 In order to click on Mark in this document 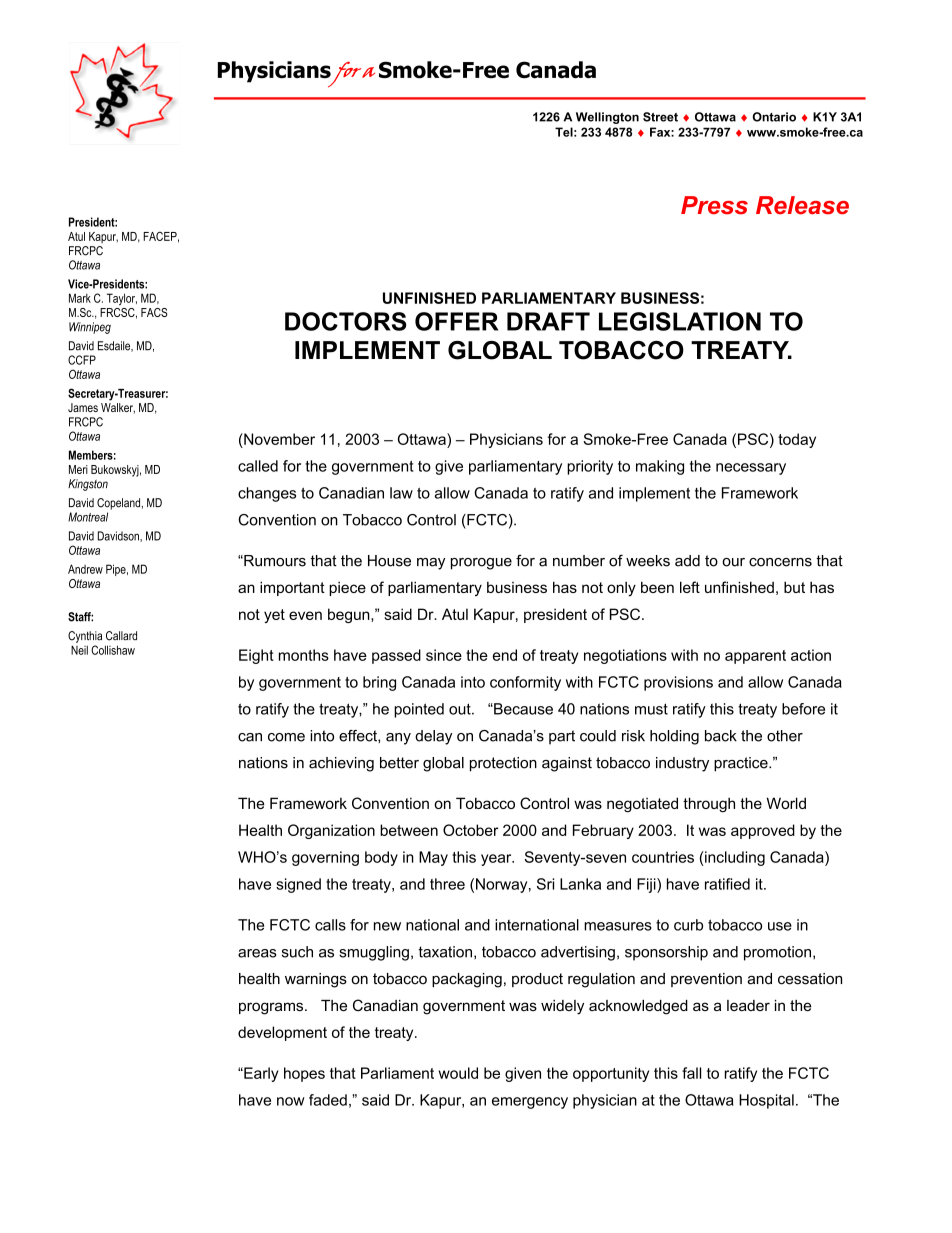, I will do `click(80, 298)`.
